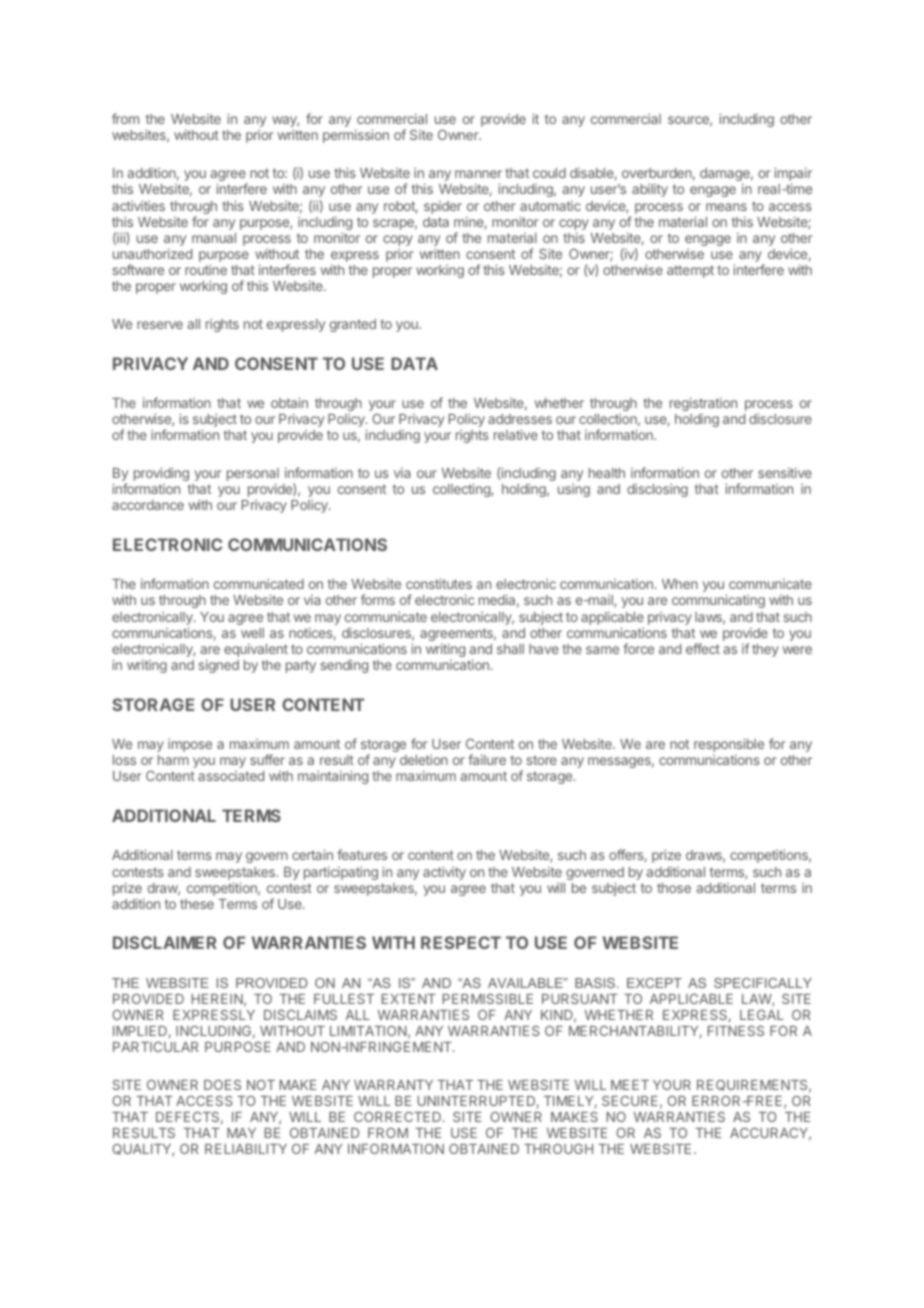  I want to click on activities, so click(138, 205).
